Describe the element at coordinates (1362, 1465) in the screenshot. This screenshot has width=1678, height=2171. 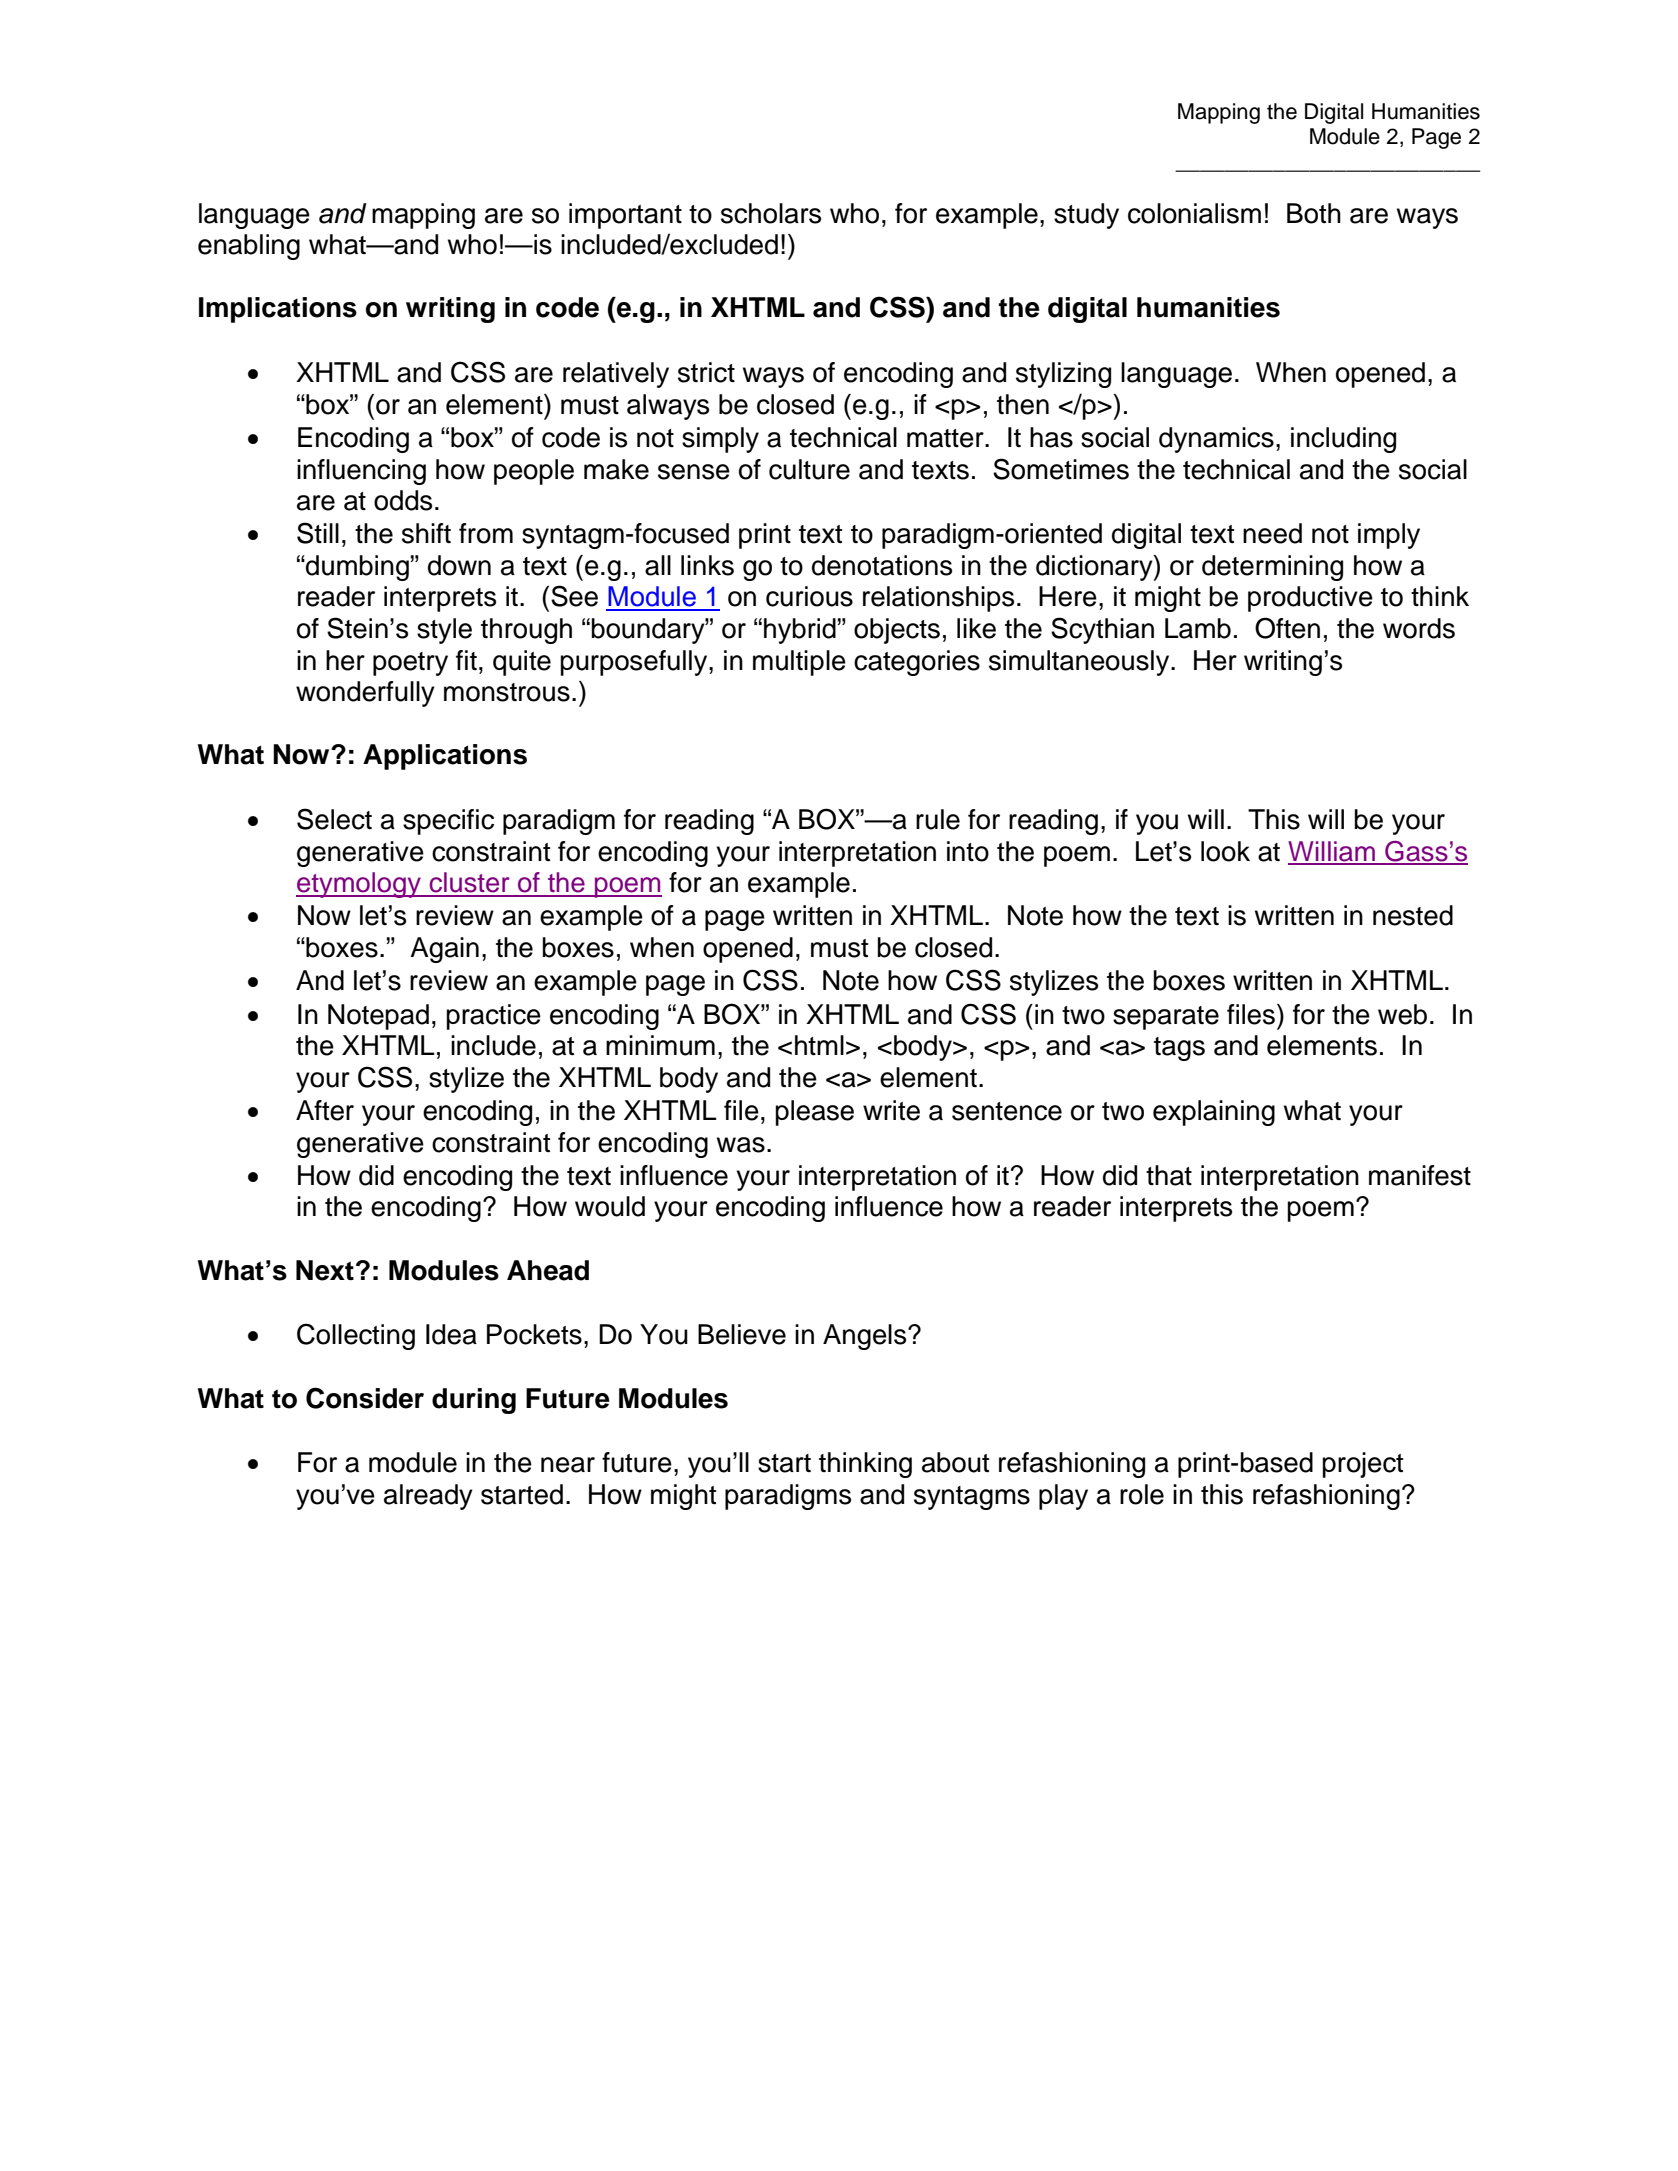
I see `project` at that location.
